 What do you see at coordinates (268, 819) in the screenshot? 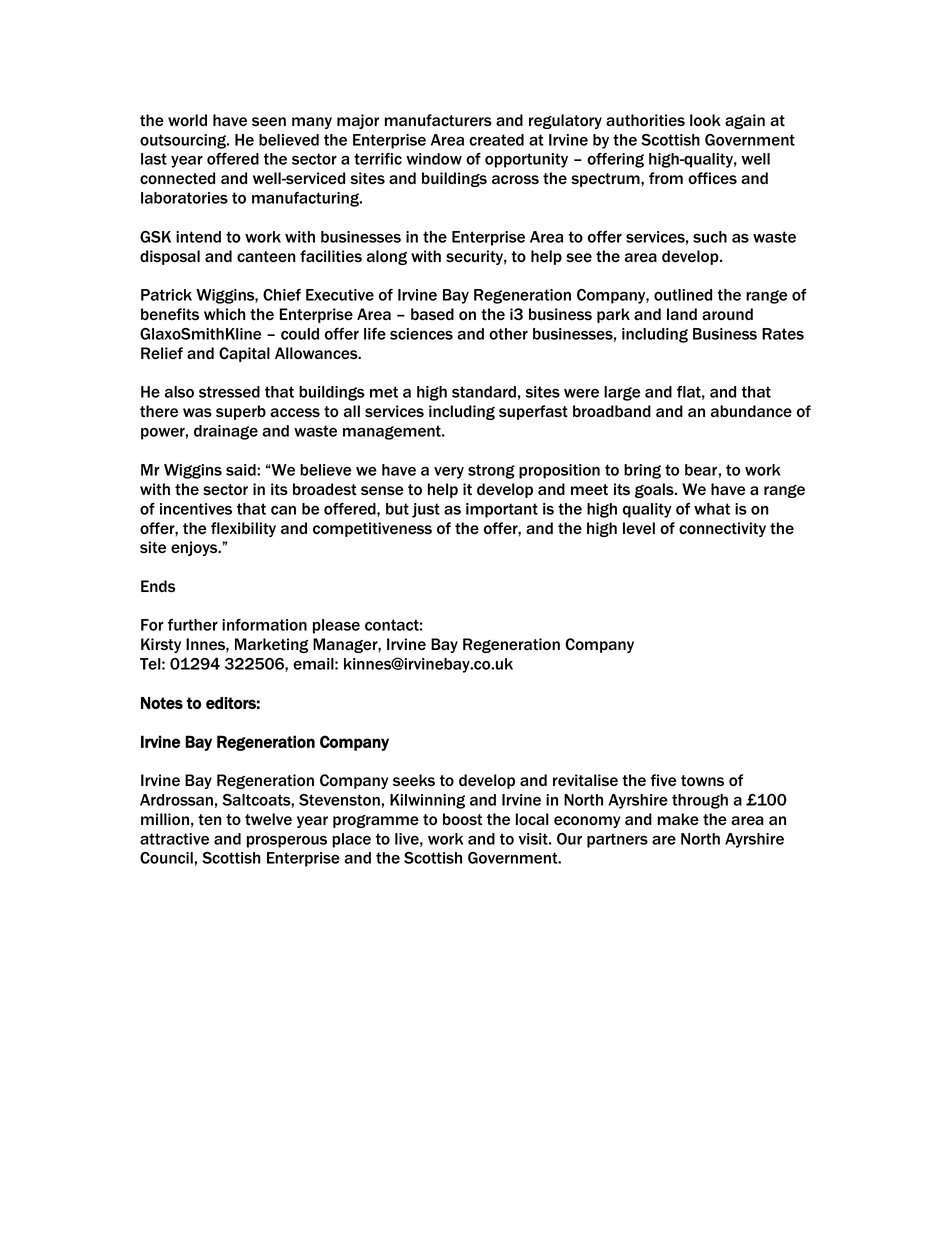
I see `twelve` at bounding box center [268, 819].
